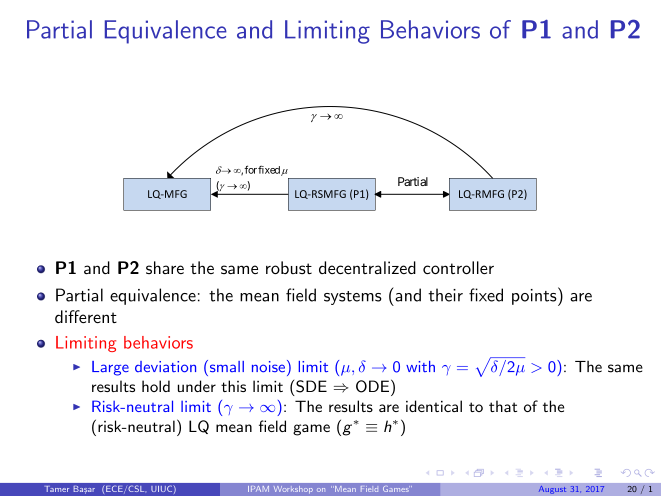 This image has width=661, height=496. What do you see at coordinates (165, 366) in the image?
I see `deviation` at bounding box center [165, 366].
